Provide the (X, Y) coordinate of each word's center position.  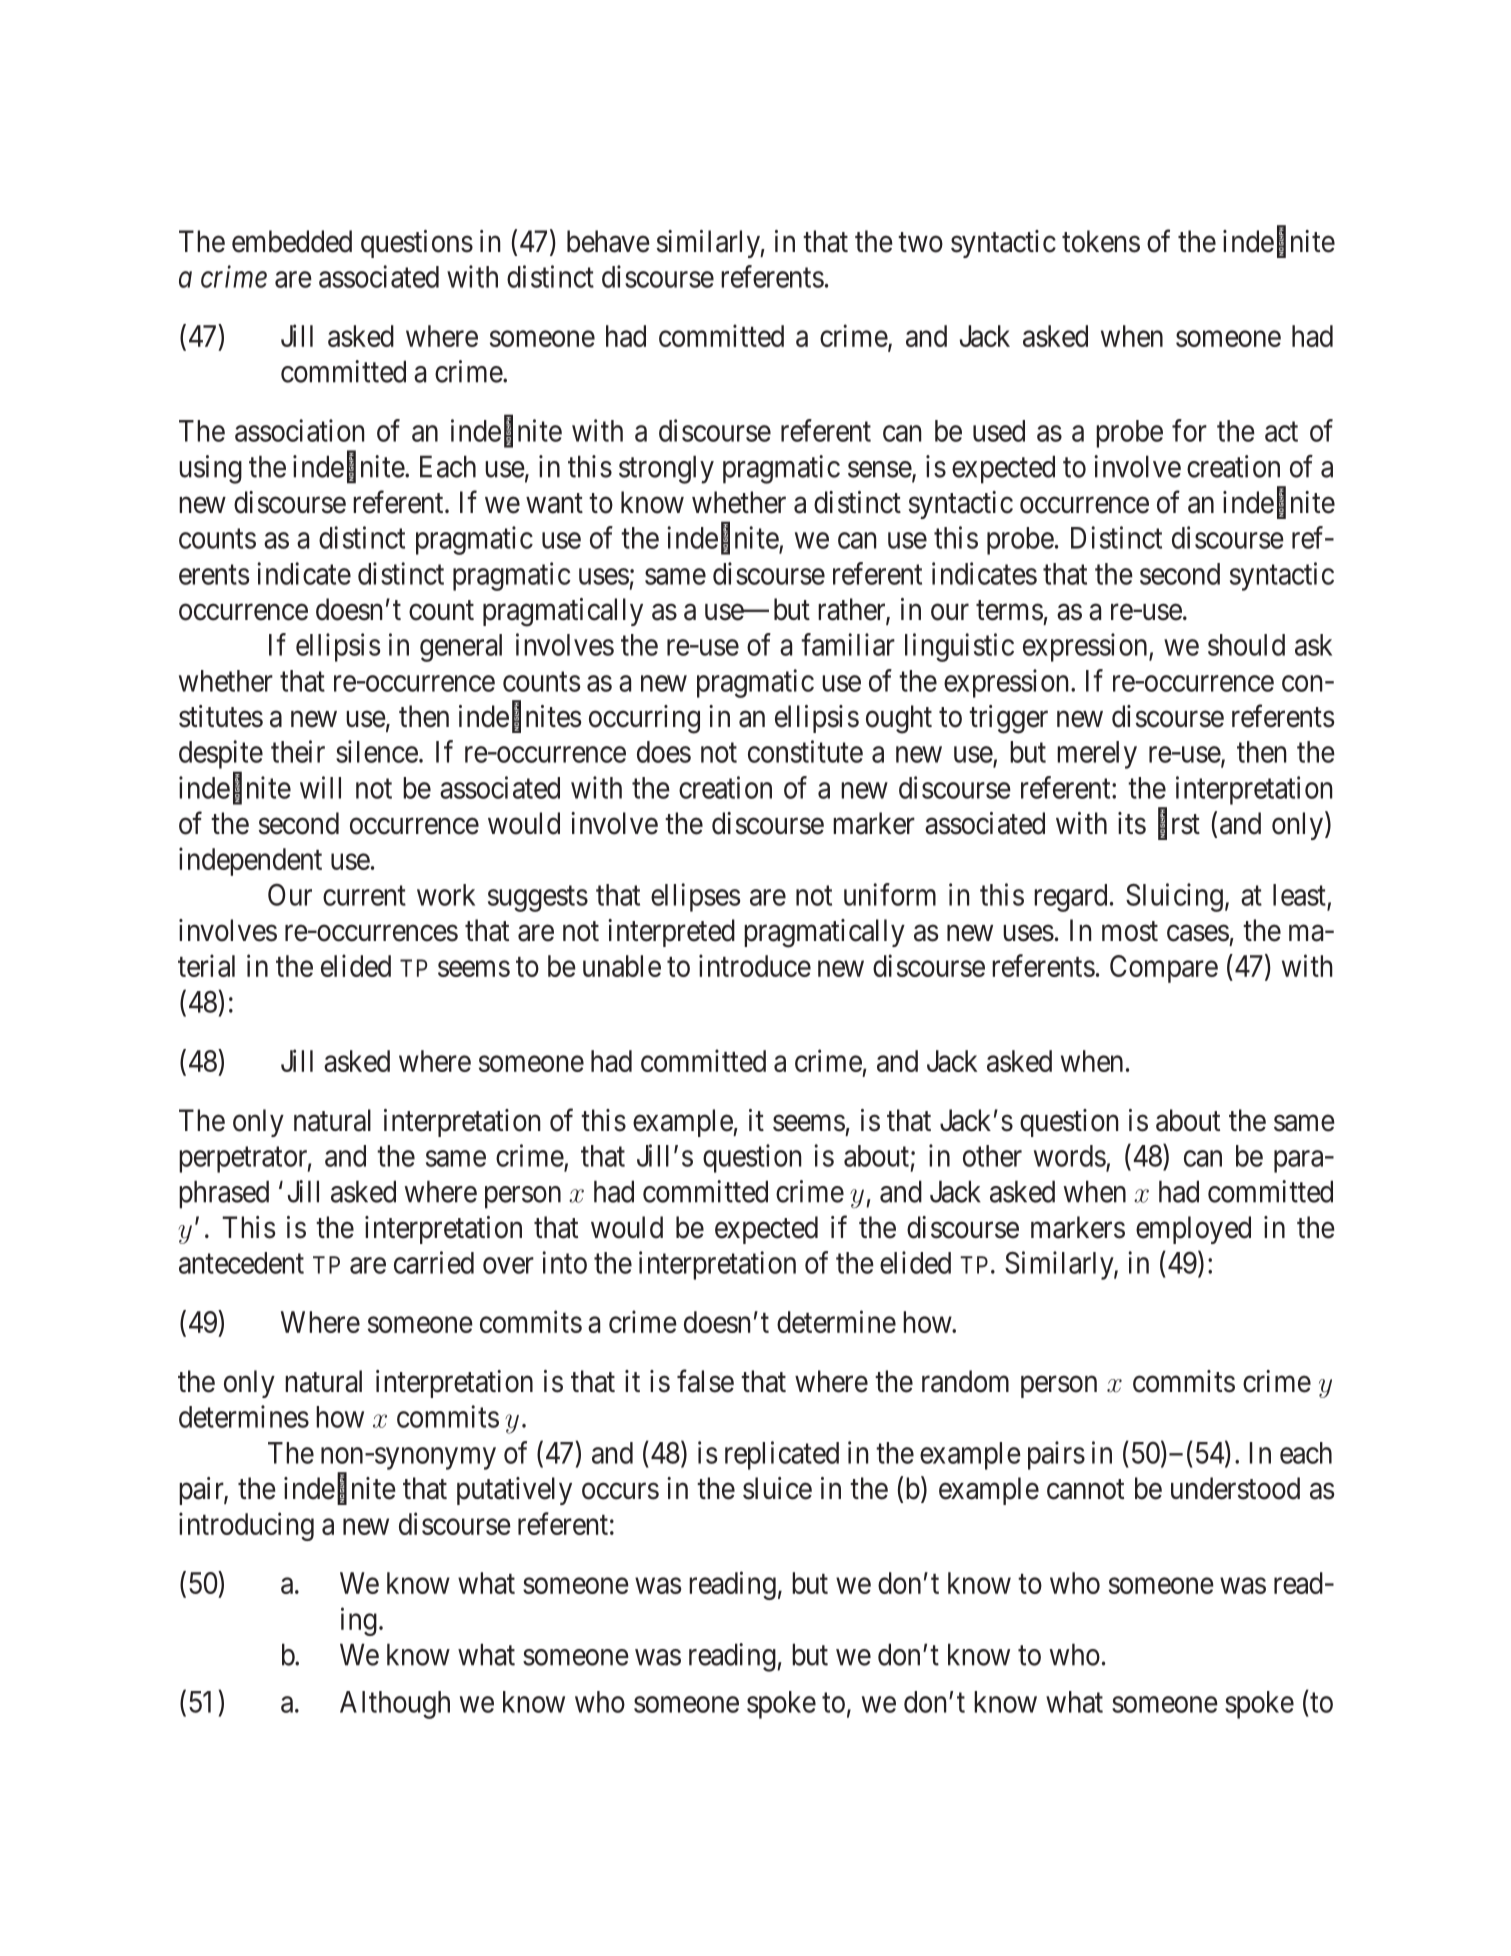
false (705, 1381)
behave (608, 241)
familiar (848, 644)
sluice (777, 1488)
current (364, 896)
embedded (292, 241)
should (1246, 645)
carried (434, 1262)
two (920, 242)
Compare (1164, 969)
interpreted (671, 933)
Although (395, 1705)
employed (1193, 1230)
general (461, 648)
